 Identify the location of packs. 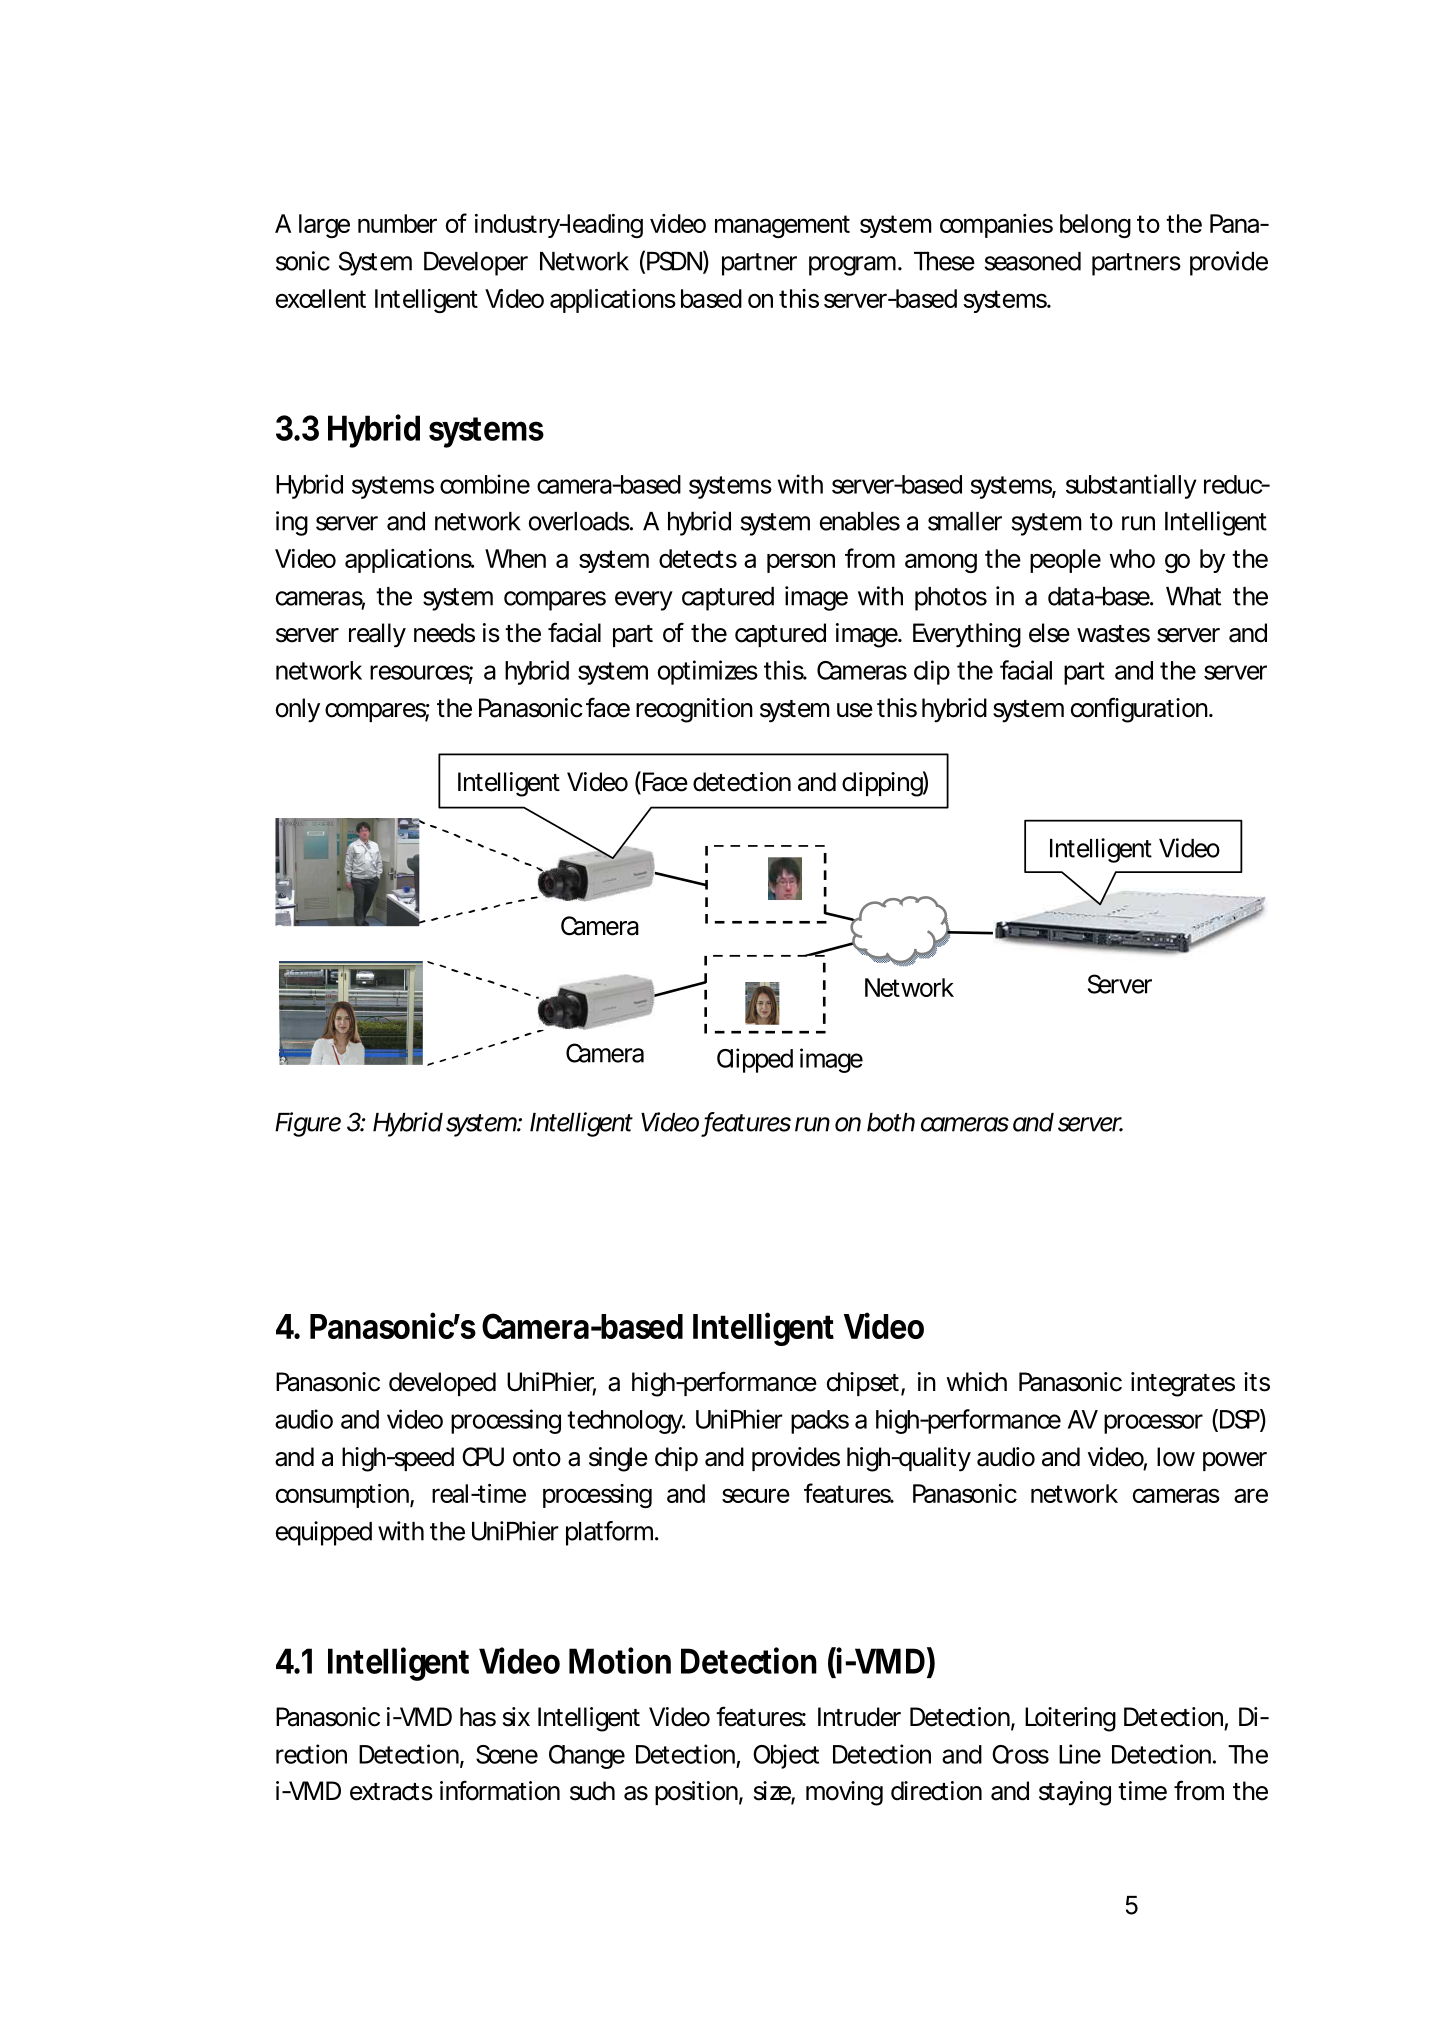
(820, 1422).
